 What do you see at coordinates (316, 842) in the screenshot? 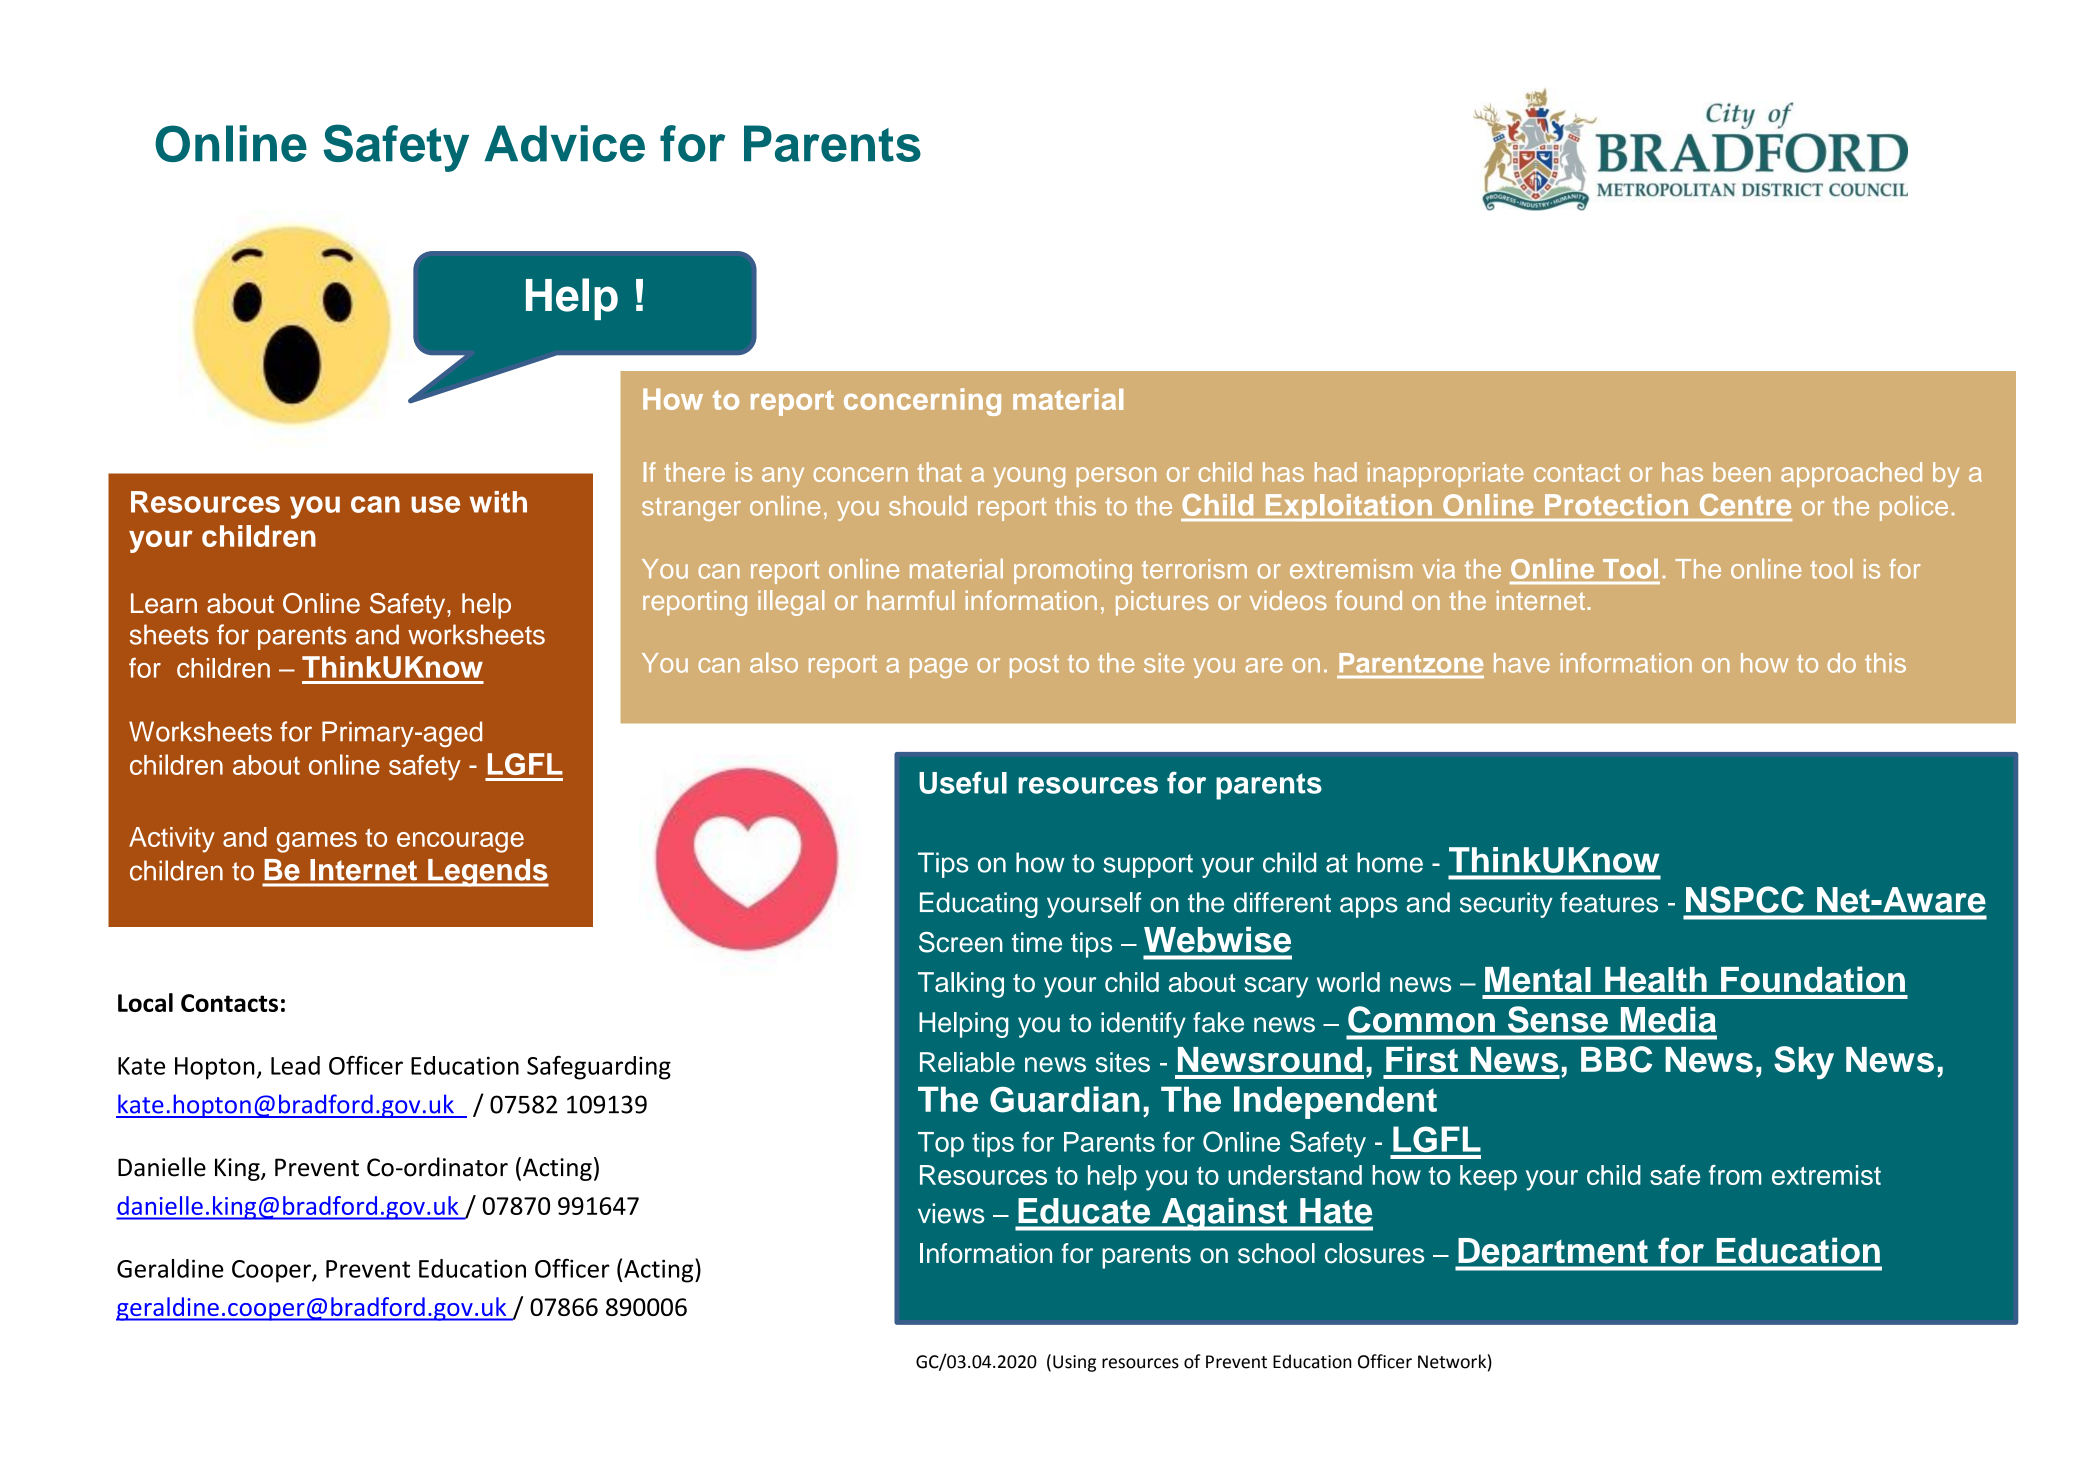
I see `games` at bounding box center [316, 842].
